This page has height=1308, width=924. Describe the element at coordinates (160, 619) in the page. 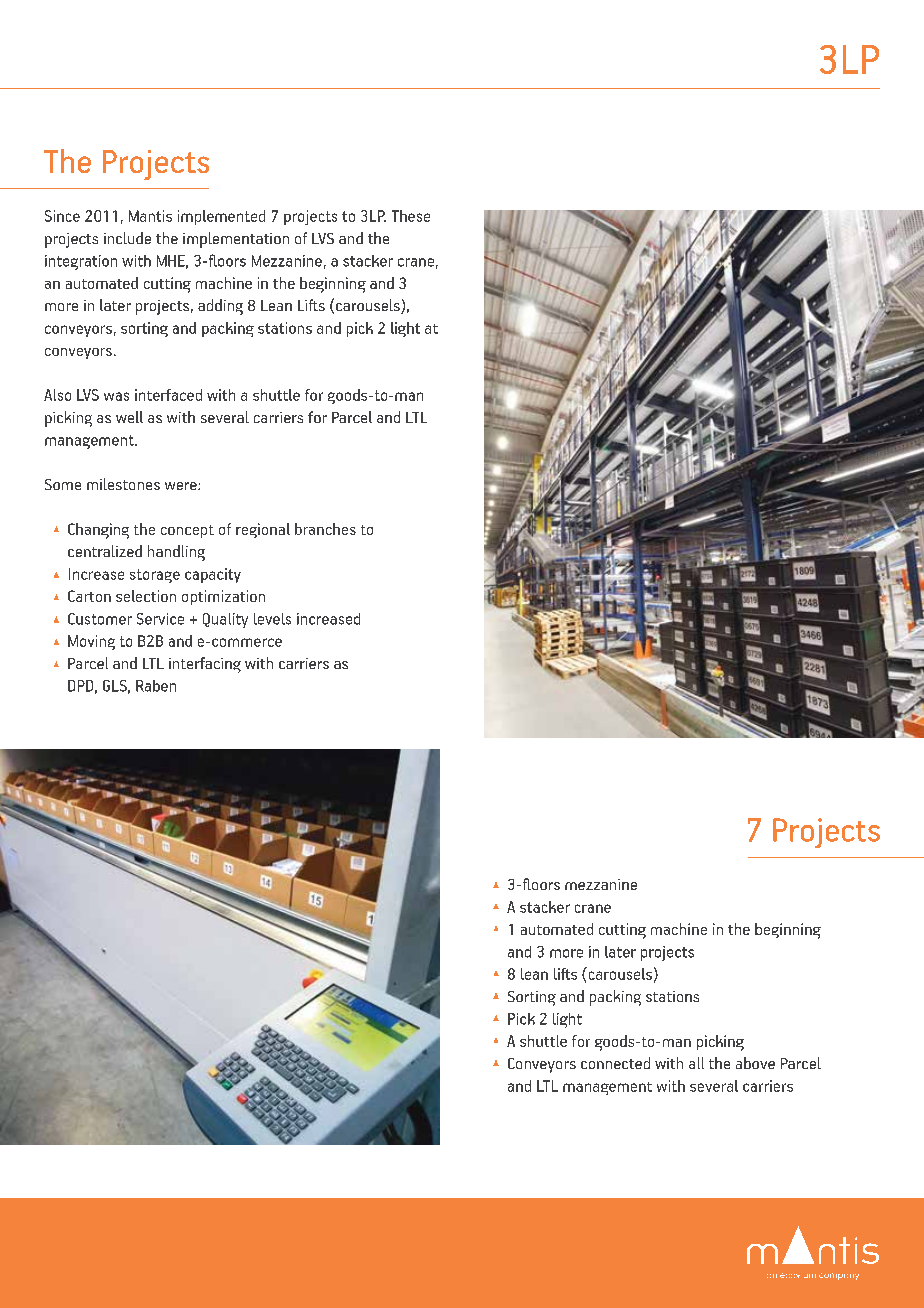

I see `Service` at that location.
